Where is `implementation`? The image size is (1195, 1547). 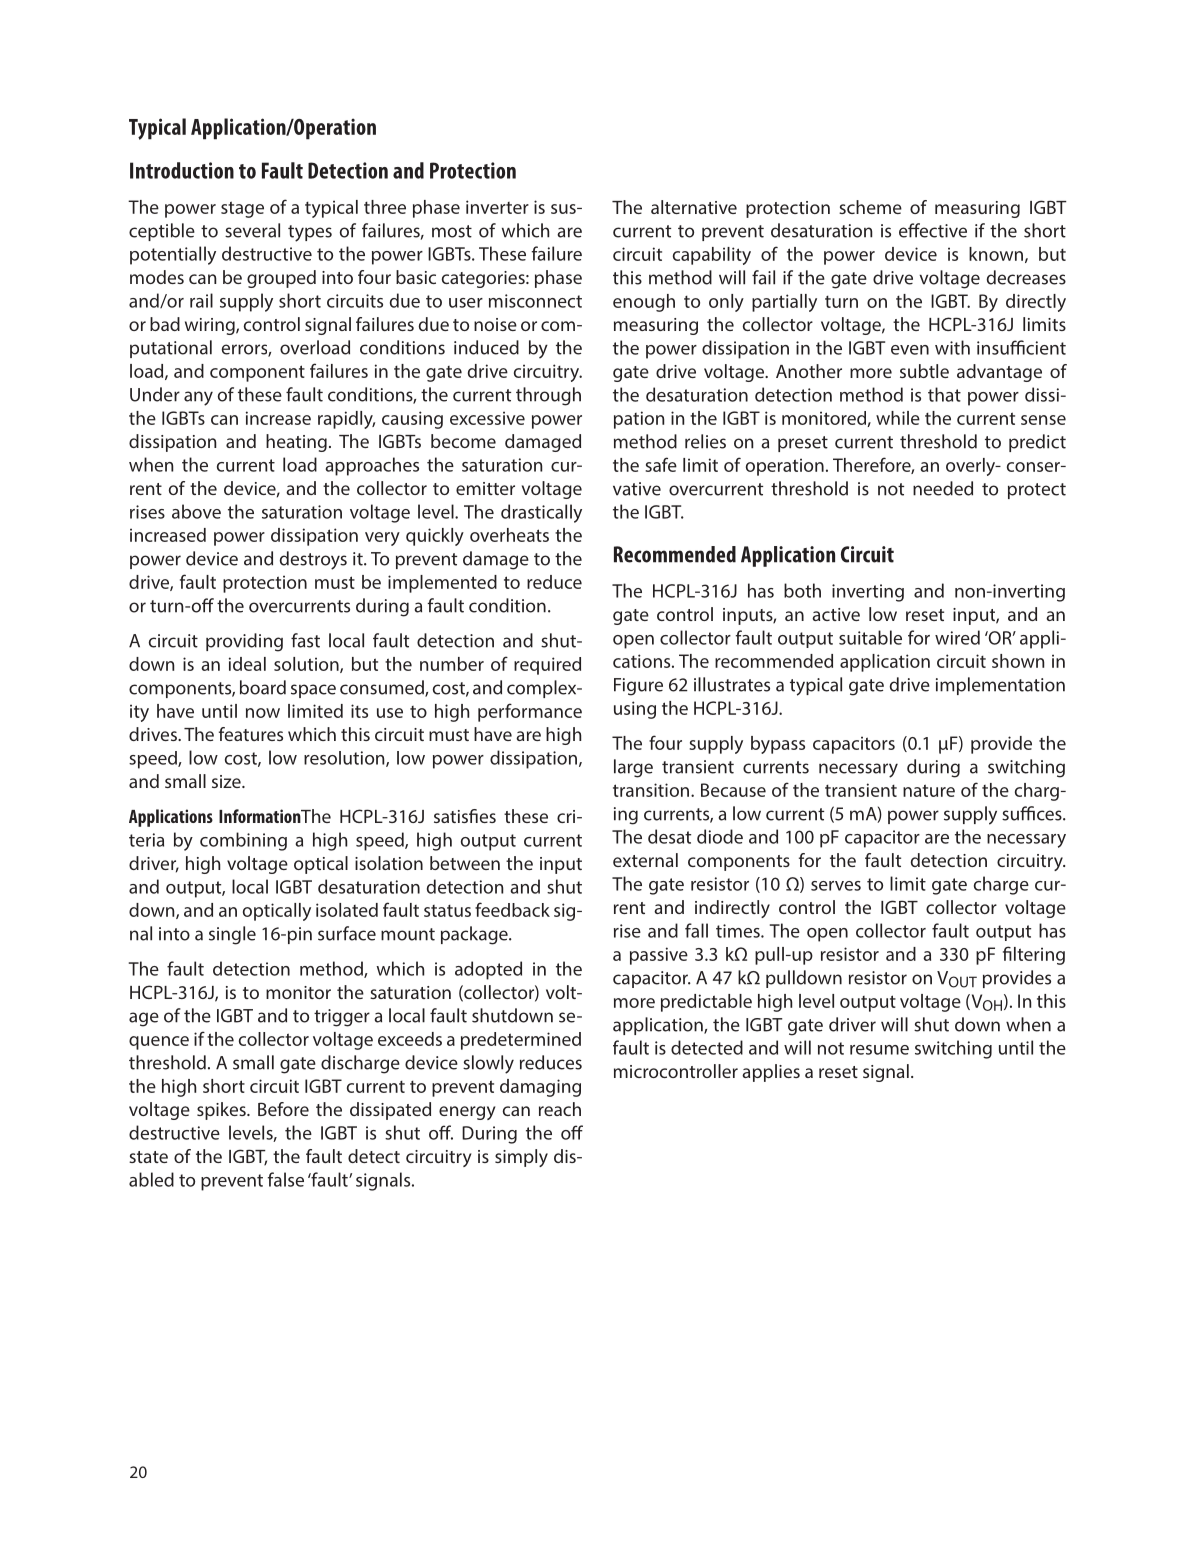 implementation is located at coordinates (1000, 686).
